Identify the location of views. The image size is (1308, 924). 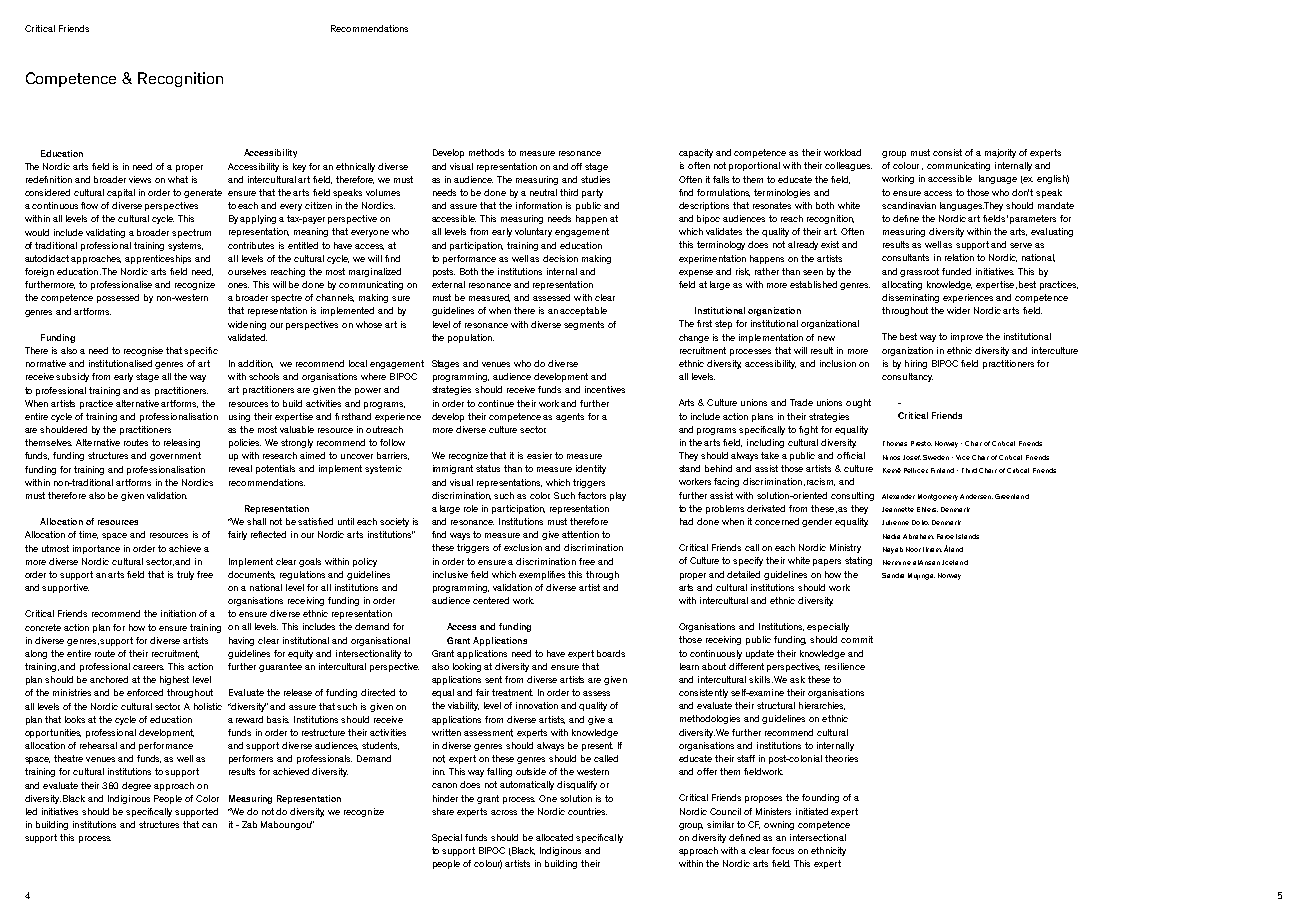
(140, 179).
